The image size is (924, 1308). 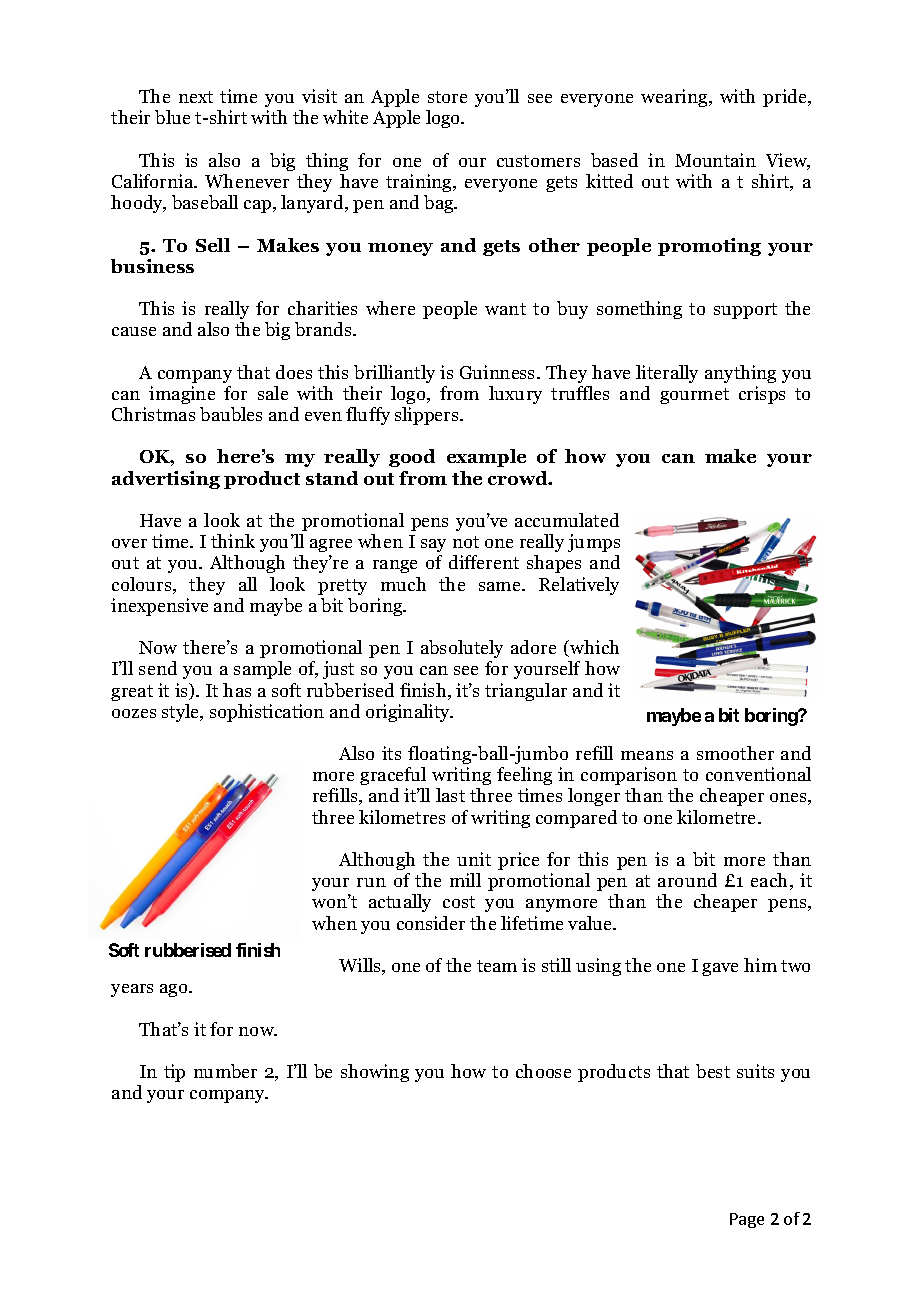 What do you see at coordinates (172, 117) in the screenshot?
I see `blue` at bounding box center [172, 117].
